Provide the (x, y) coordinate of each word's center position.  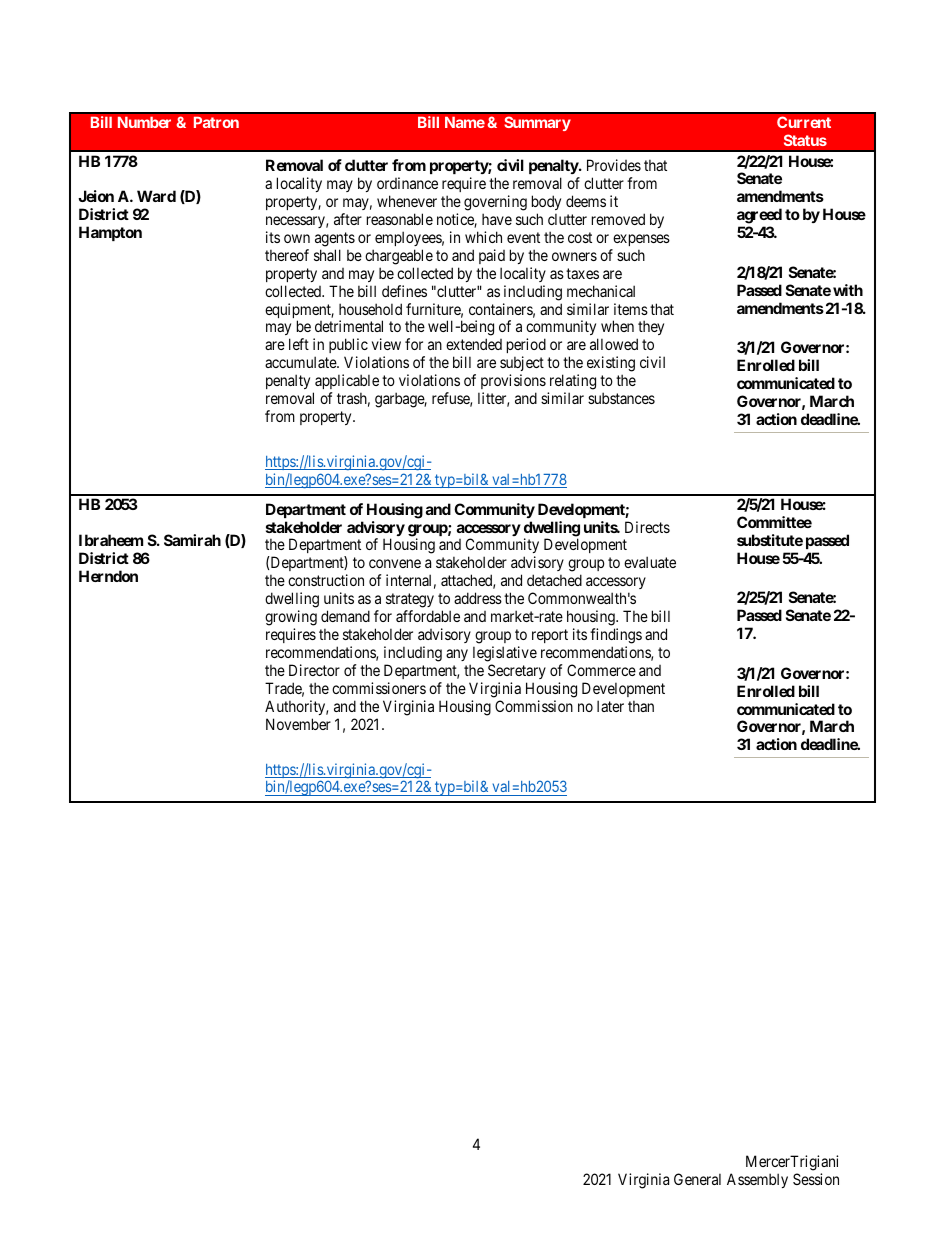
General (697, 1179)
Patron (216, 122)
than (641, 706)
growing (291, 618)
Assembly (757, 1180)
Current (804, 122)
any (457, 655)
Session (816, 1179)
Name (465, 122)
